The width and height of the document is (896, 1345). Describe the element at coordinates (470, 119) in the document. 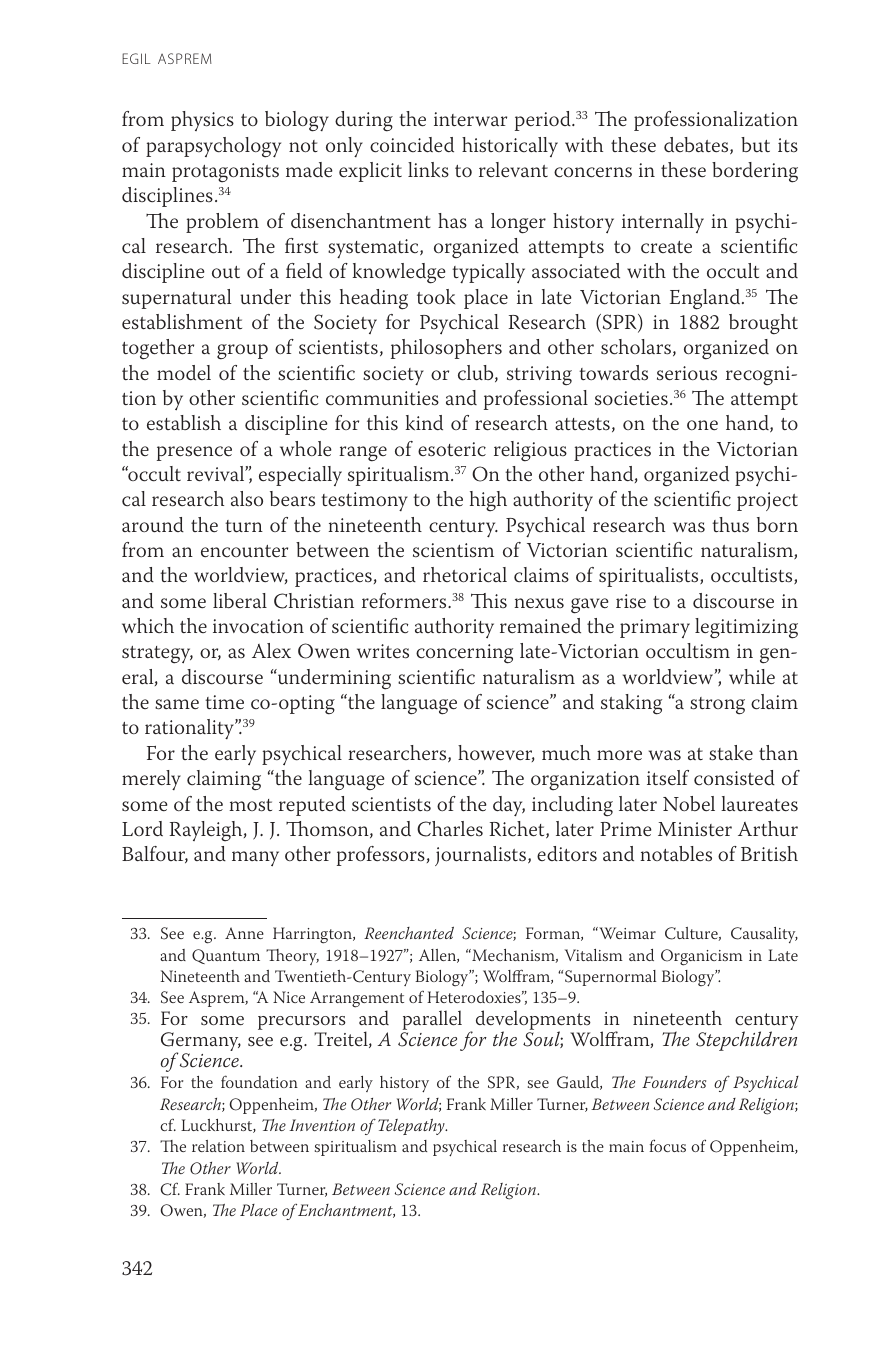

I see `interwar` at that location.
